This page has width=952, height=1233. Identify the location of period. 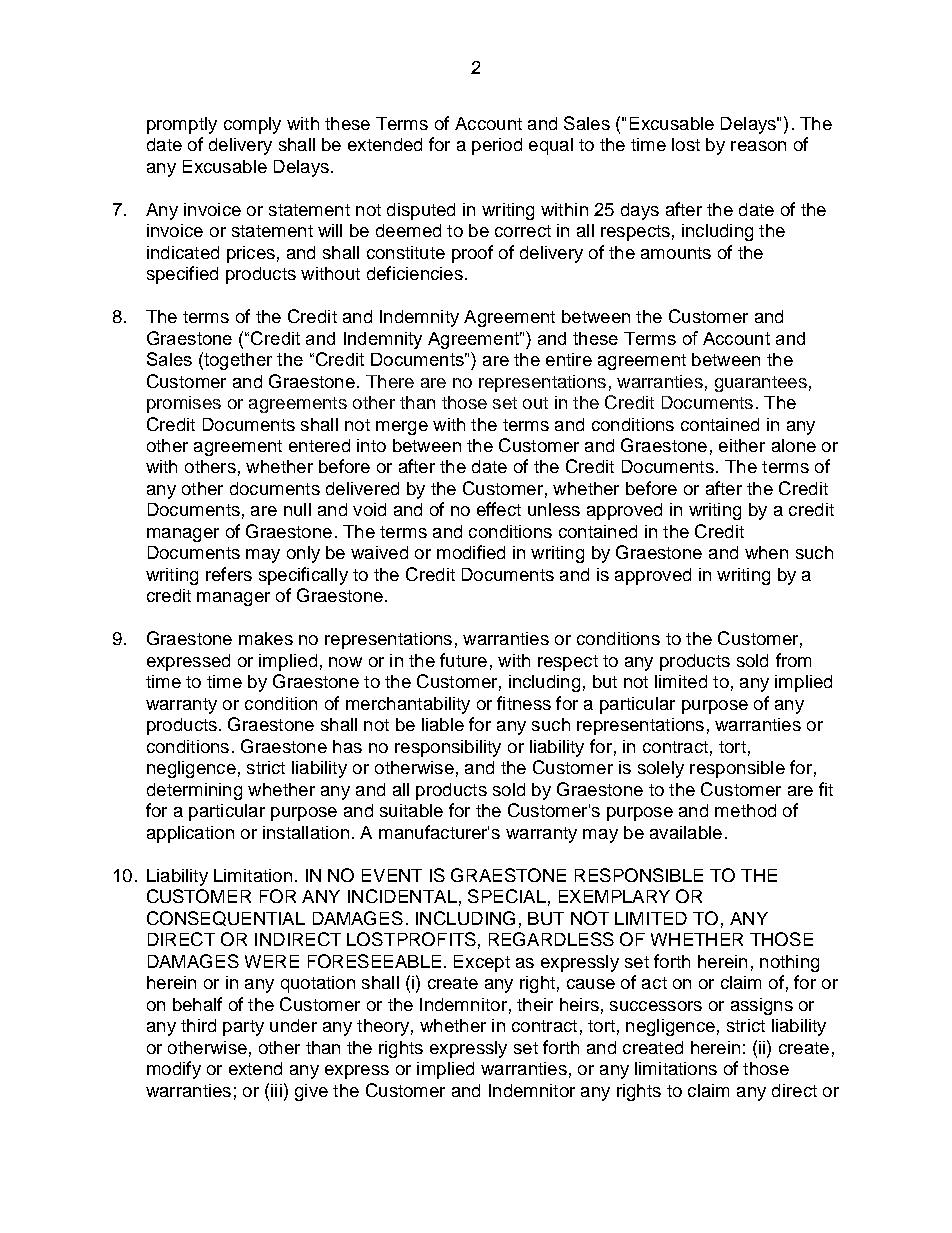
(497, 146).
